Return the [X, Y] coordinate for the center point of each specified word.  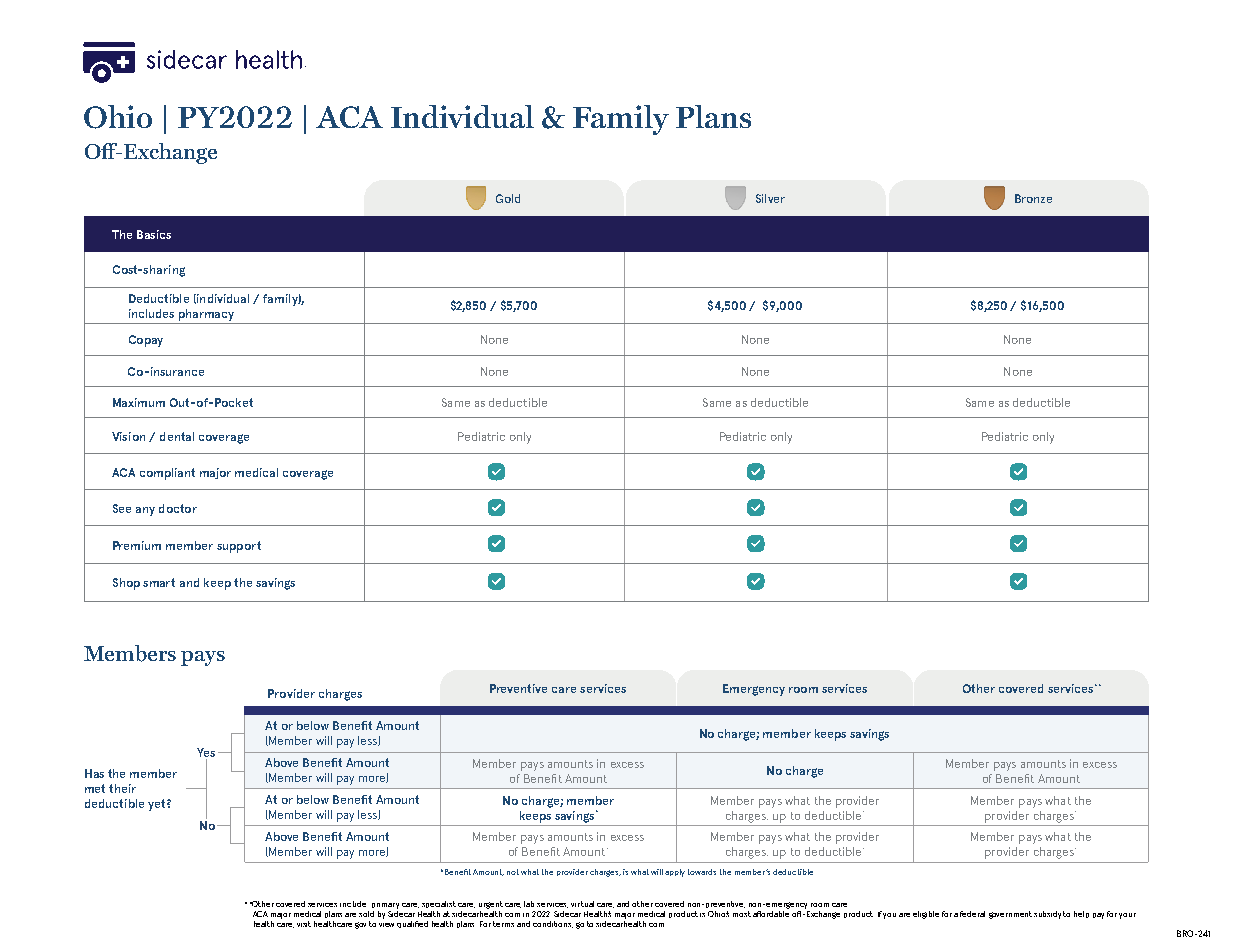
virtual [582, 904]
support [239, 547]
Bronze [1033, 198]
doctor [178, 508]
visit [304, 924]
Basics [154, 234]
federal [972, 914]
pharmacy [206, 315]
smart [159, 582]
